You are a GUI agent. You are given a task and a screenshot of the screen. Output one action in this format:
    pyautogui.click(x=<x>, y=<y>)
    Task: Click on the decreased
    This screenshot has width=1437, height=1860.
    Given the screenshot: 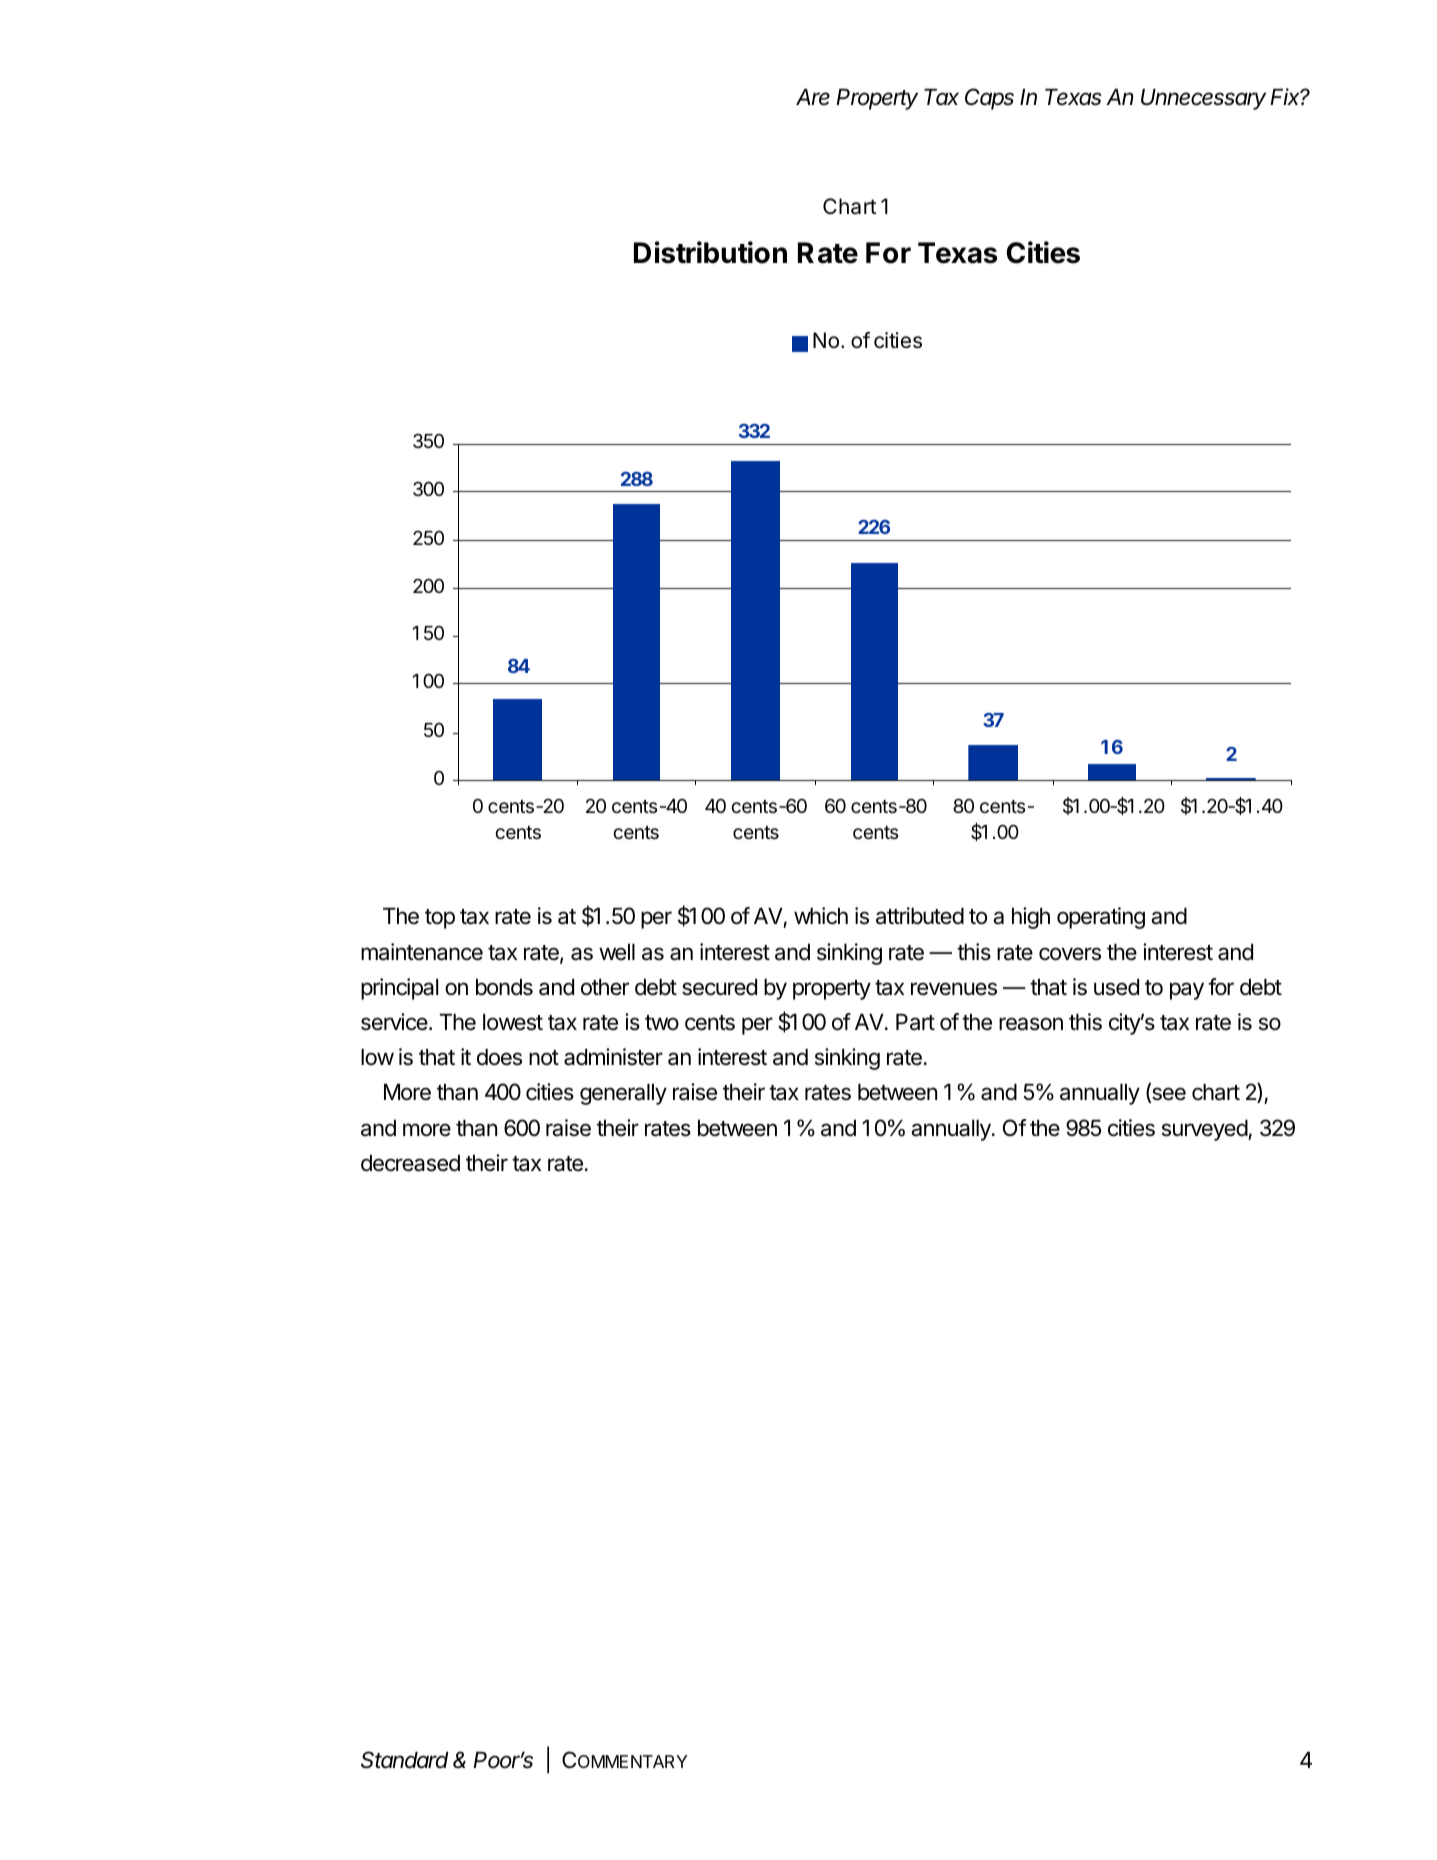 What is the action you would take?
    pyautogui.click(x=410, y=1163)
